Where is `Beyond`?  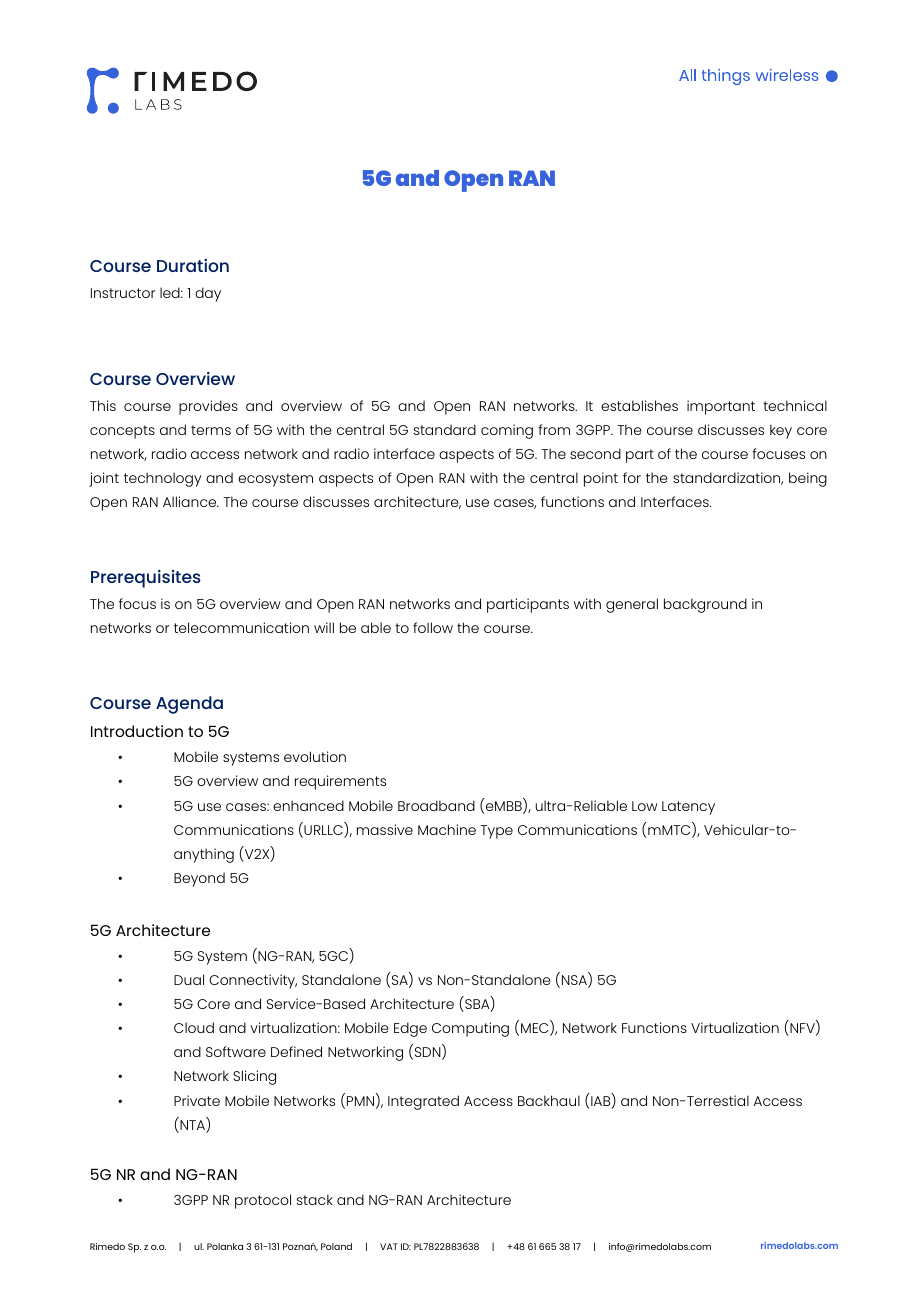
Beyond is located at coordinates (199, 879).
